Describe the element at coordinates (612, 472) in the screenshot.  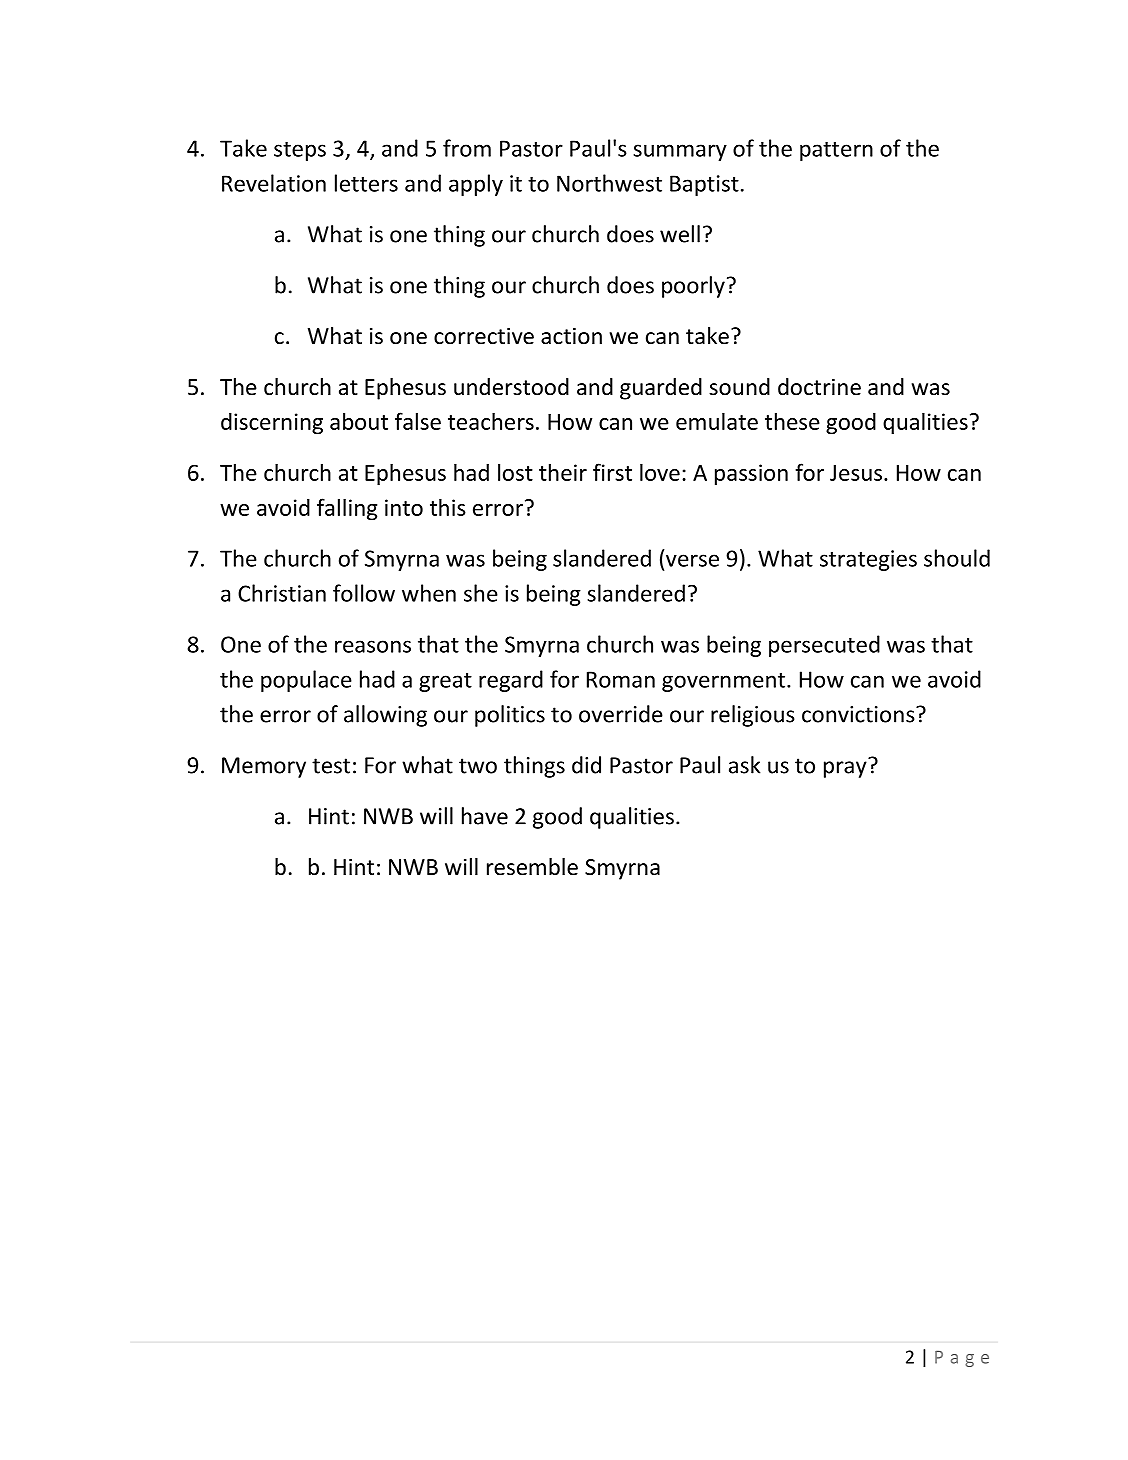
I see `first` at that location.
